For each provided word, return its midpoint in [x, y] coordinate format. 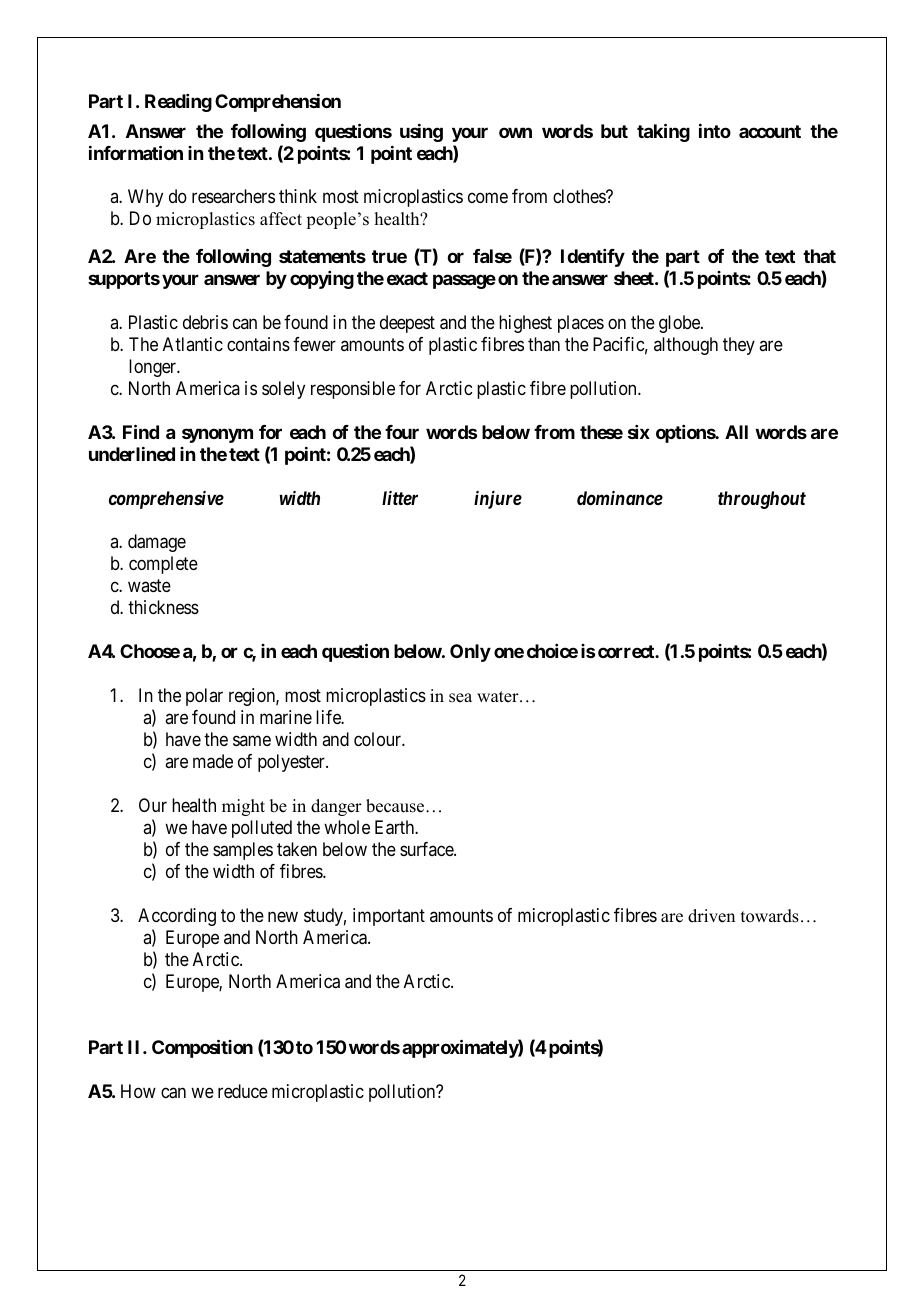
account [770, 131]
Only [470, 653]
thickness [163, 607]
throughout [762, 500]
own [515, 132]
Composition [202, 1048]
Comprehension [278, 103]
